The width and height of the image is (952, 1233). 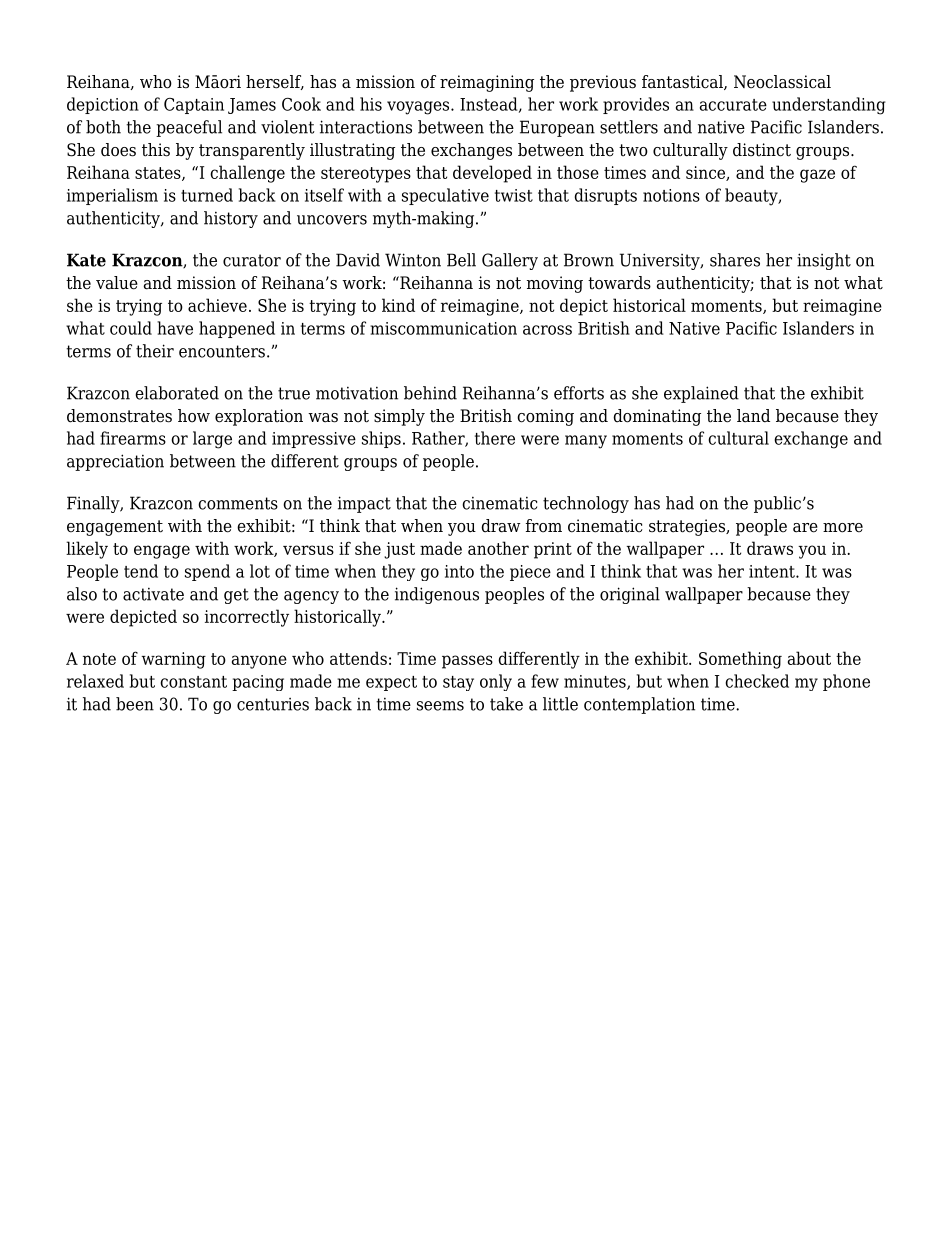 I want to click on elaborated, so click(x=177, y=393).
